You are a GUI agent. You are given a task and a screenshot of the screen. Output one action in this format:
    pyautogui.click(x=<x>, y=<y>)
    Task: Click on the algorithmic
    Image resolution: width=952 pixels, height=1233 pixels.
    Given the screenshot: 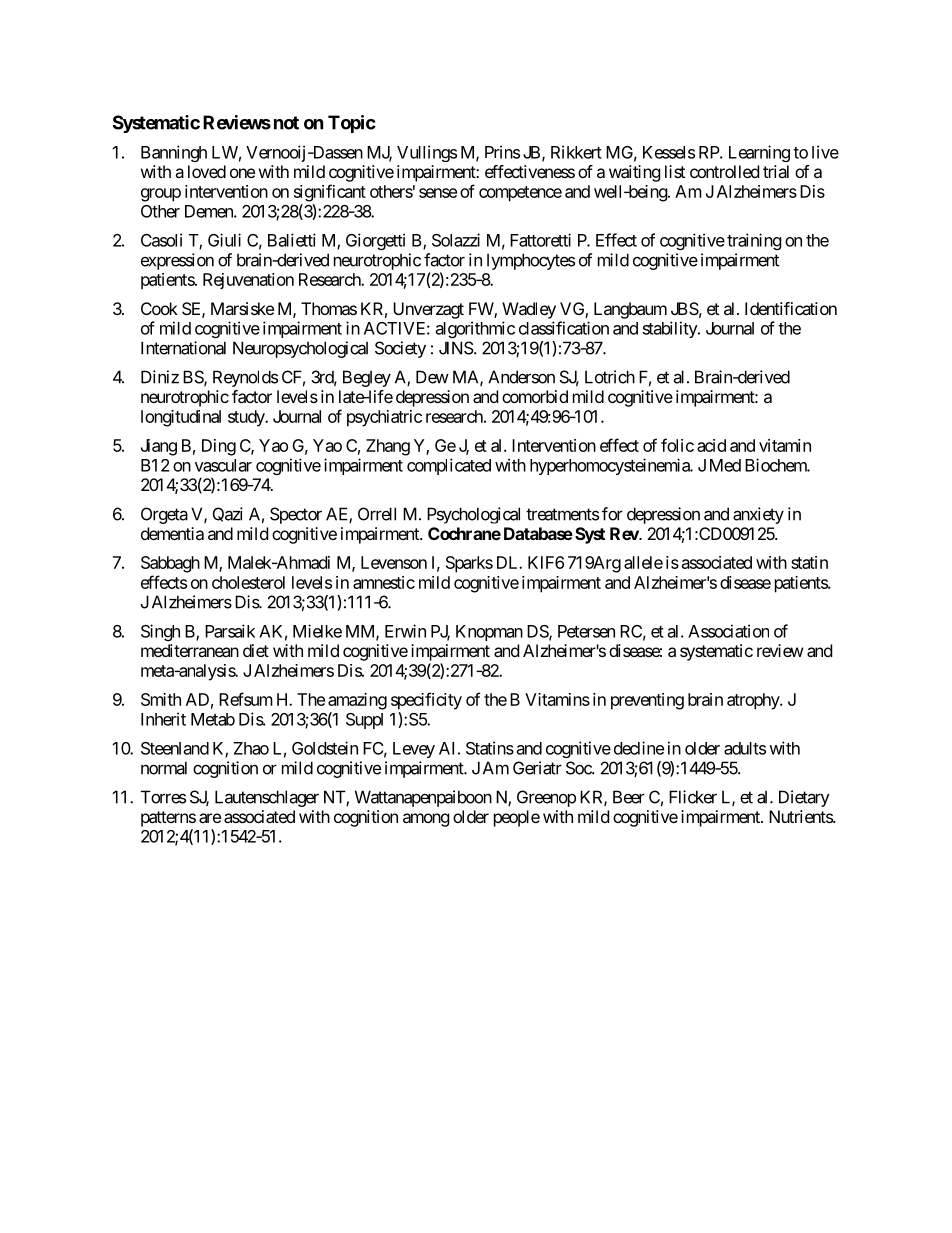 What is the action you would take?
    pyautogui.click(x=475, y=329)
